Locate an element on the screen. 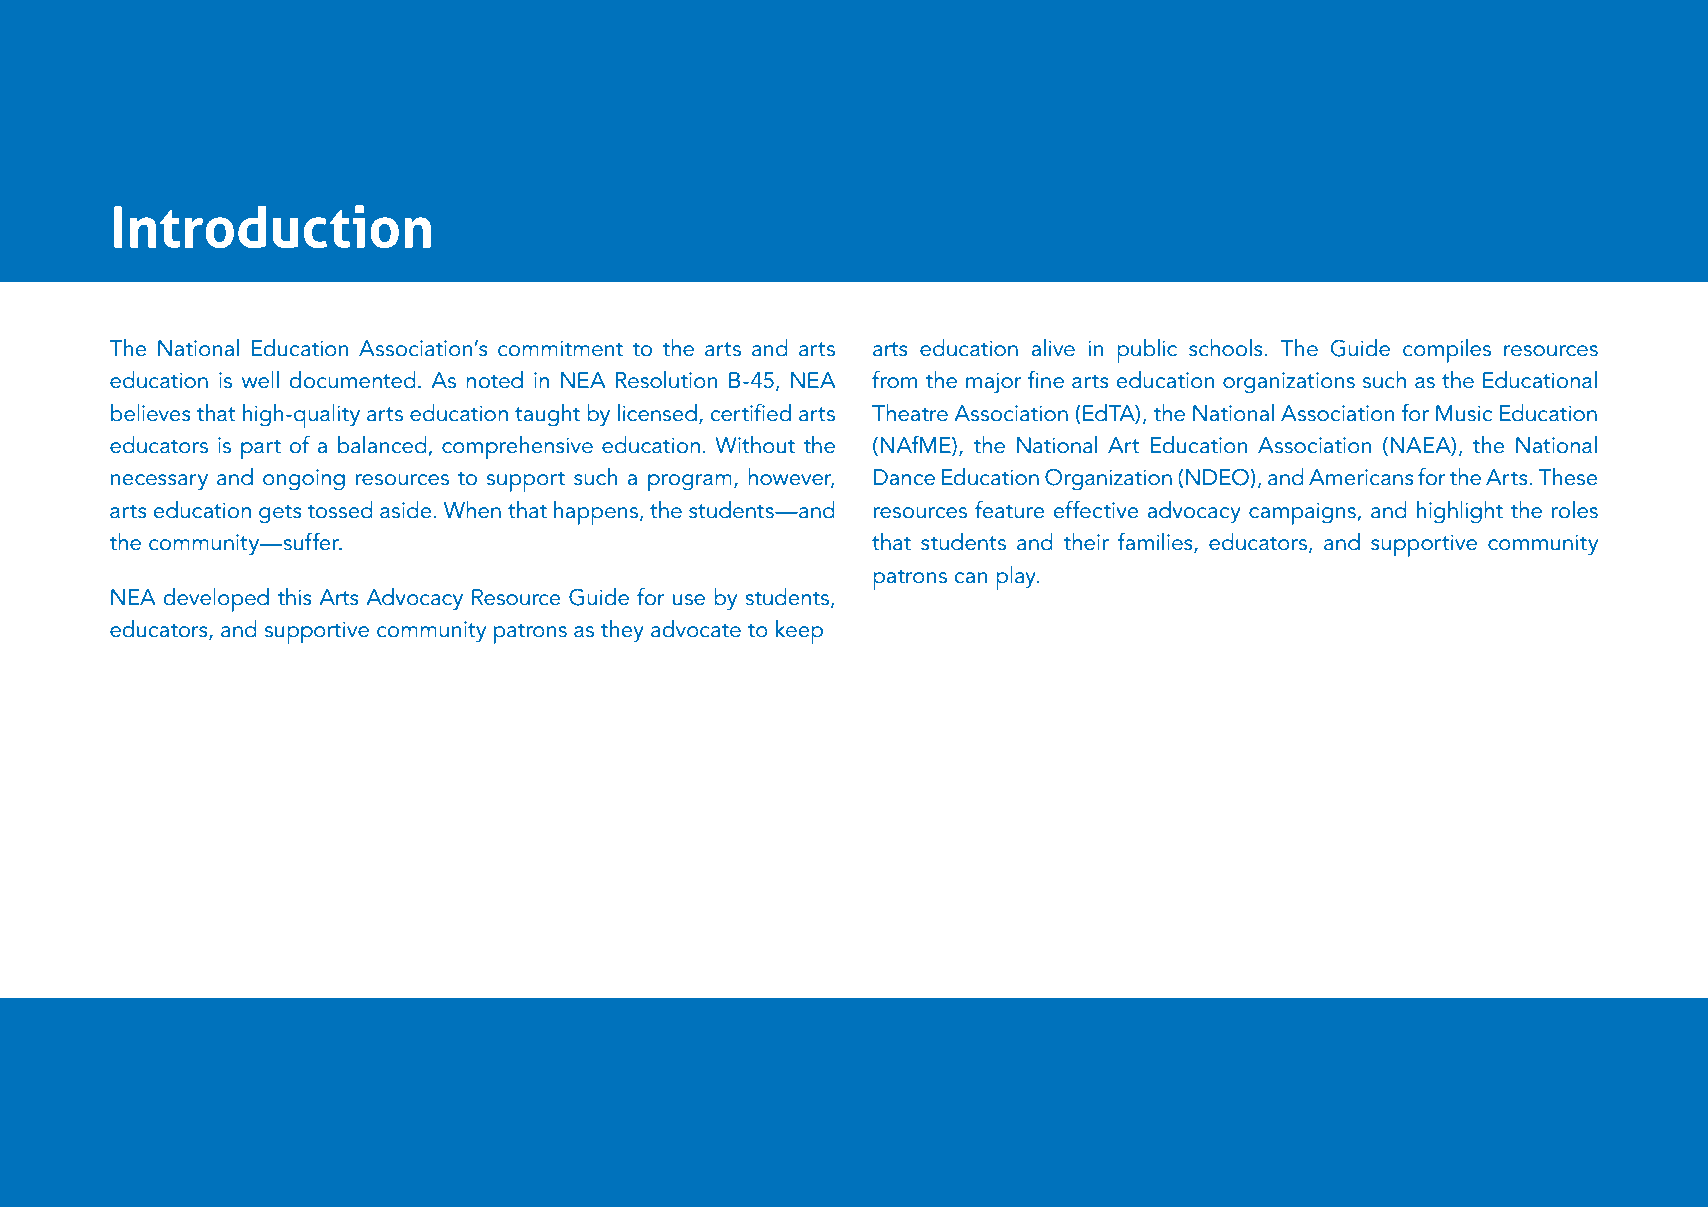 The width and height of the screenshot is (1708, 1207). Introduction is located at coordinates (272, 226).
